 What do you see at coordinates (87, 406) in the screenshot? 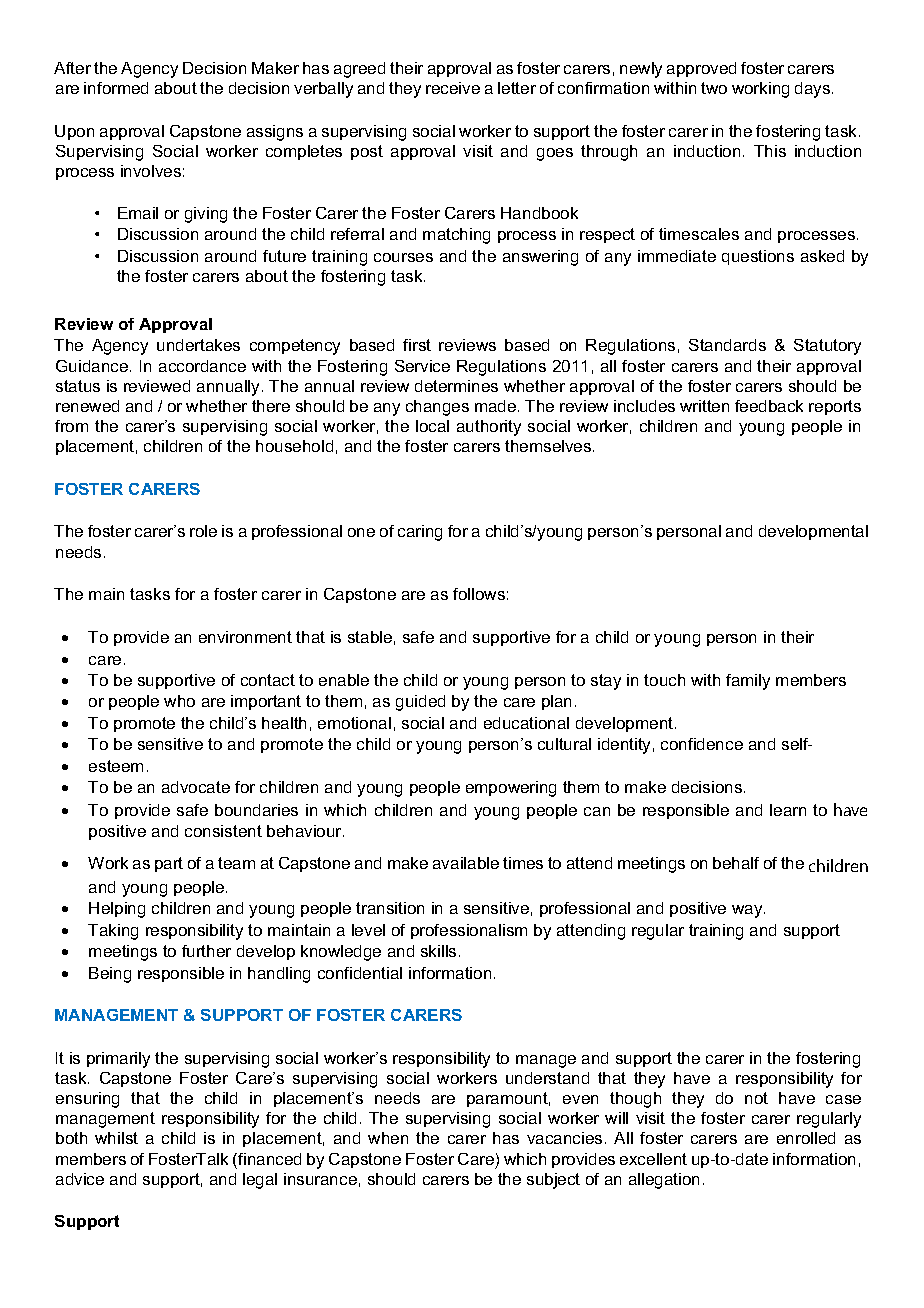
I see `renewed` at bounding box center [87, 406].
